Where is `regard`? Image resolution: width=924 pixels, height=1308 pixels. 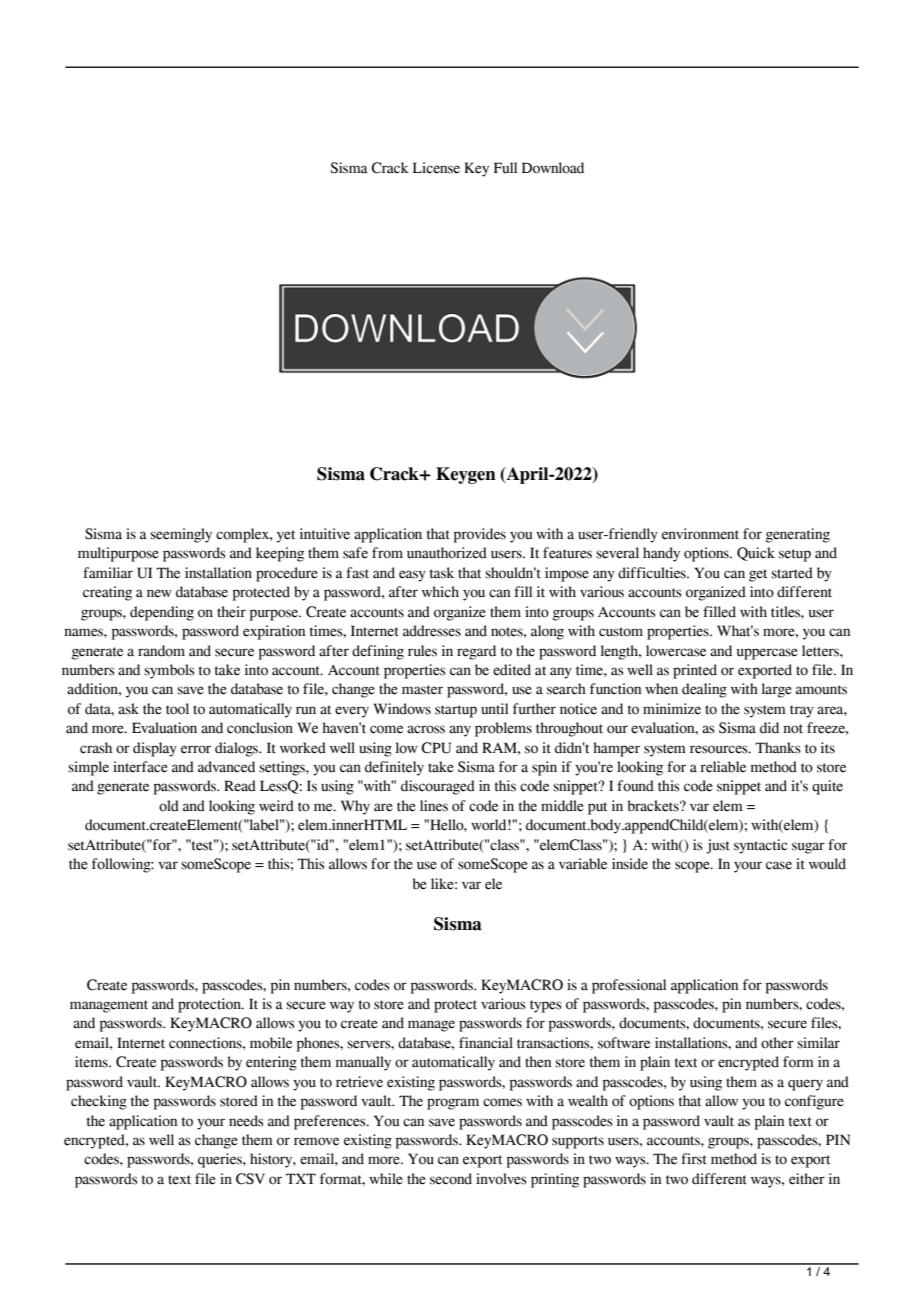 regard is located at coordinates (476, 652).
